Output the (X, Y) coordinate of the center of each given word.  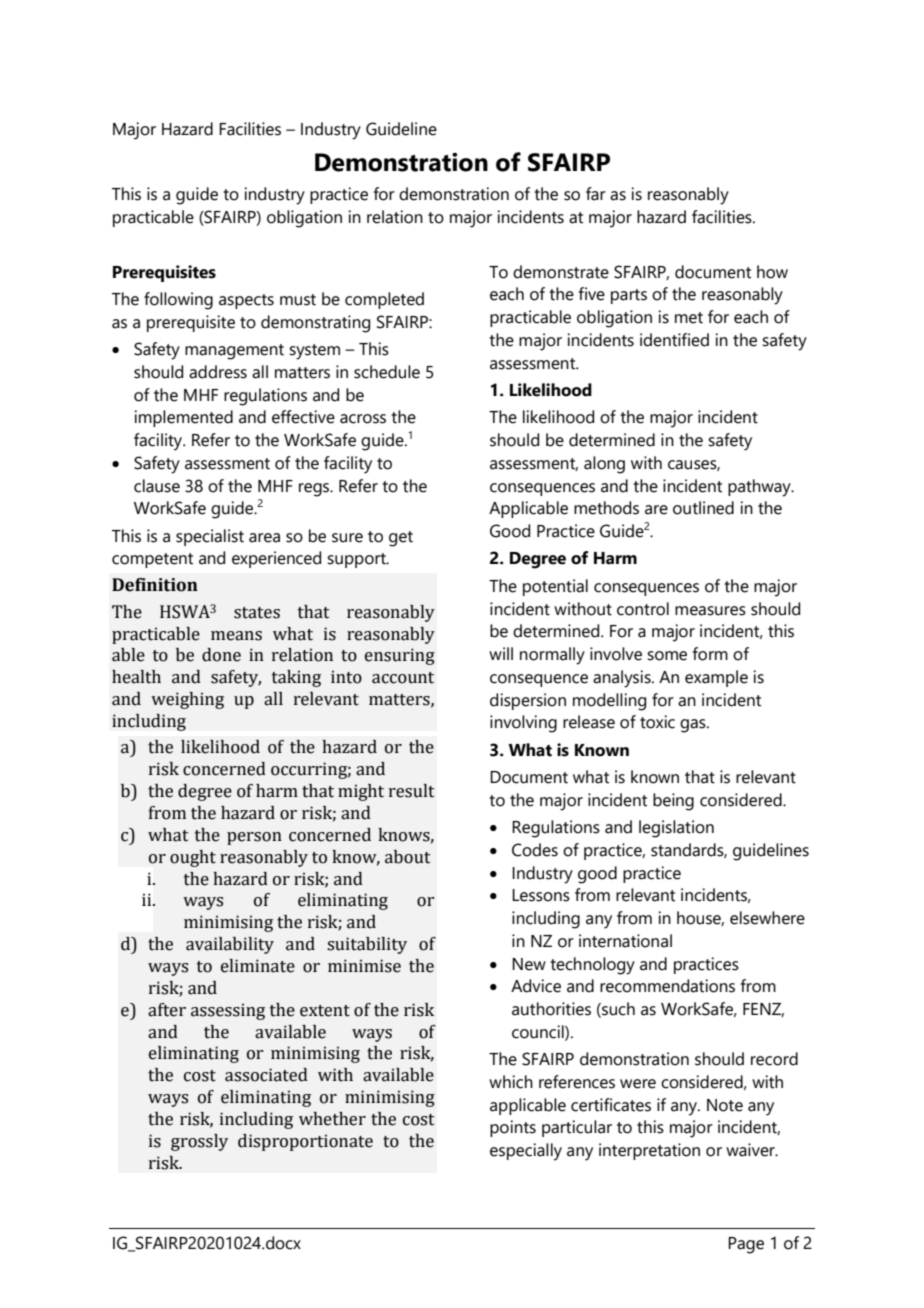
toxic (657, 722)
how (772, 272)
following (178, 301)
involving (523, 724)
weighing (187, 700)
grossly (199, 1142)
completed (384, 300)
